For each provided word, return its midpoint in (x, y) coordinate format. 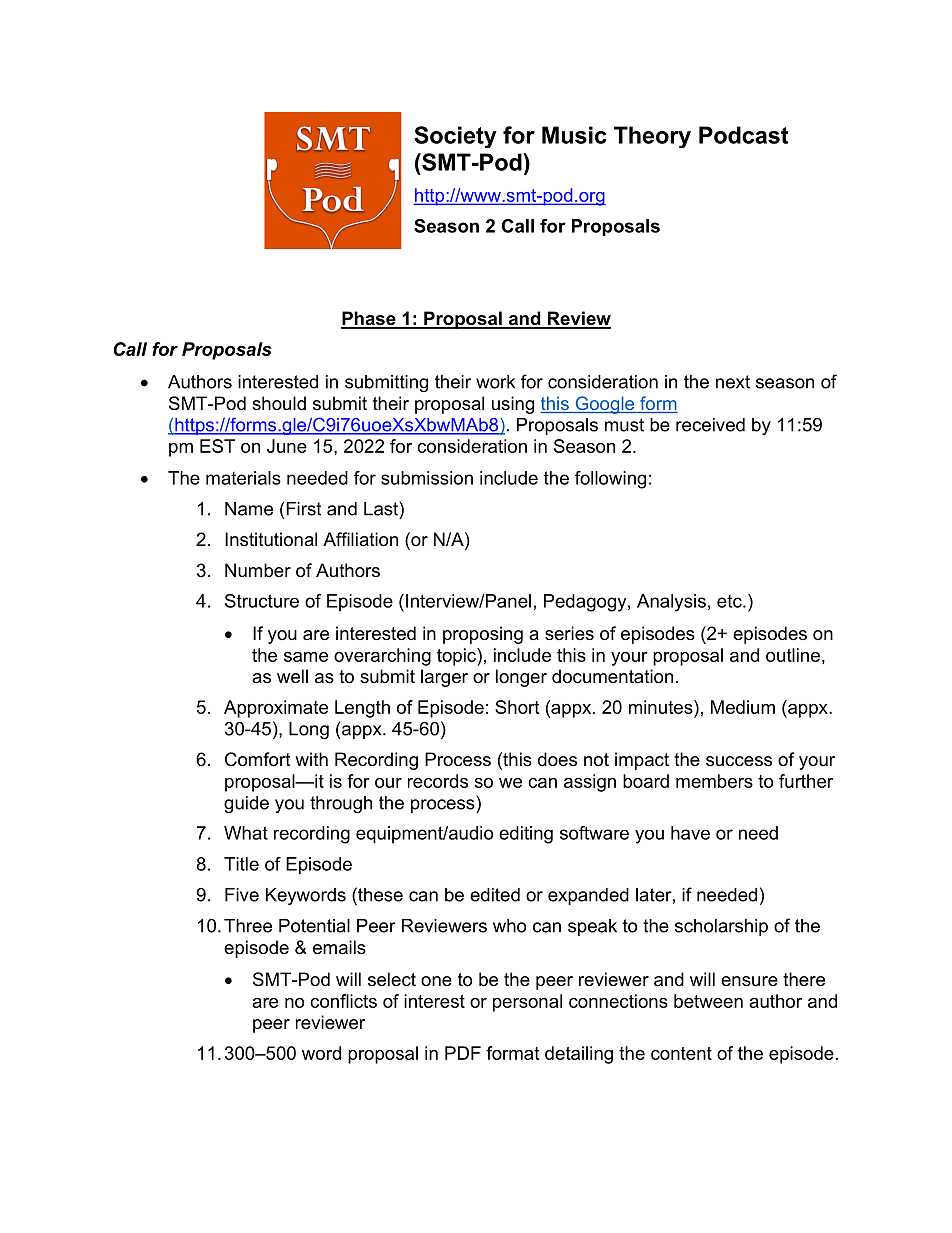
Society (455, 137)
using (513, 405)
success (739, 761)
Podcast (744, 135)
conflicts (343, 1001)
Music (574, 135)
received (710, 425)
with (311, 759)
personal (527, 1003)
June (287, 446)
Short (517, 707)
